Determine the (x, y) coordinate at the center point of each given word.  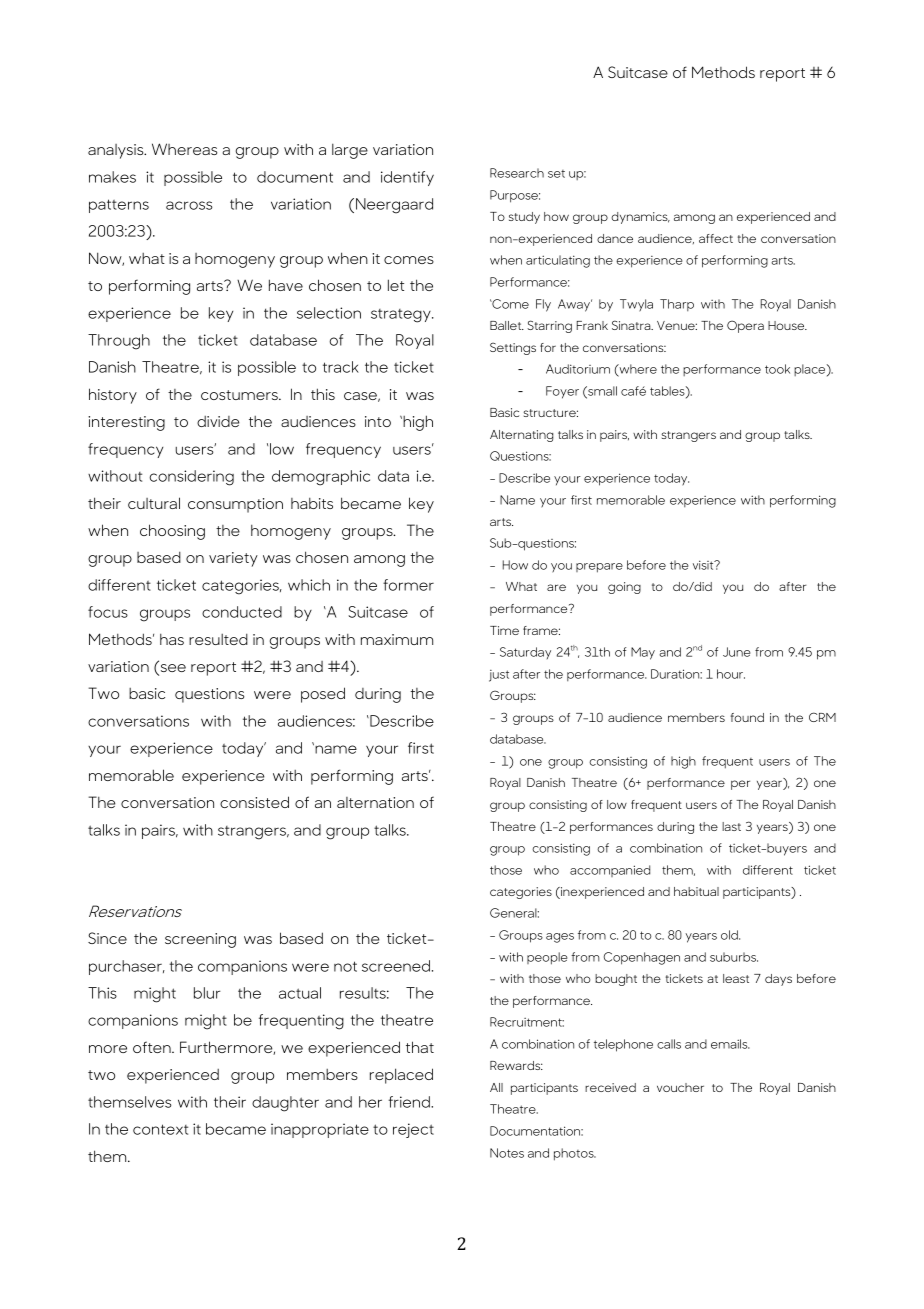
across (189, 205)
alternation (375, 802)
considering (191, 478)
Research (517, 173)
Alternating (522, 436)
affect (716, 238)
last (731, 826)
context (160, 1129)
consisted (254, 802)
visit (704, 565)
